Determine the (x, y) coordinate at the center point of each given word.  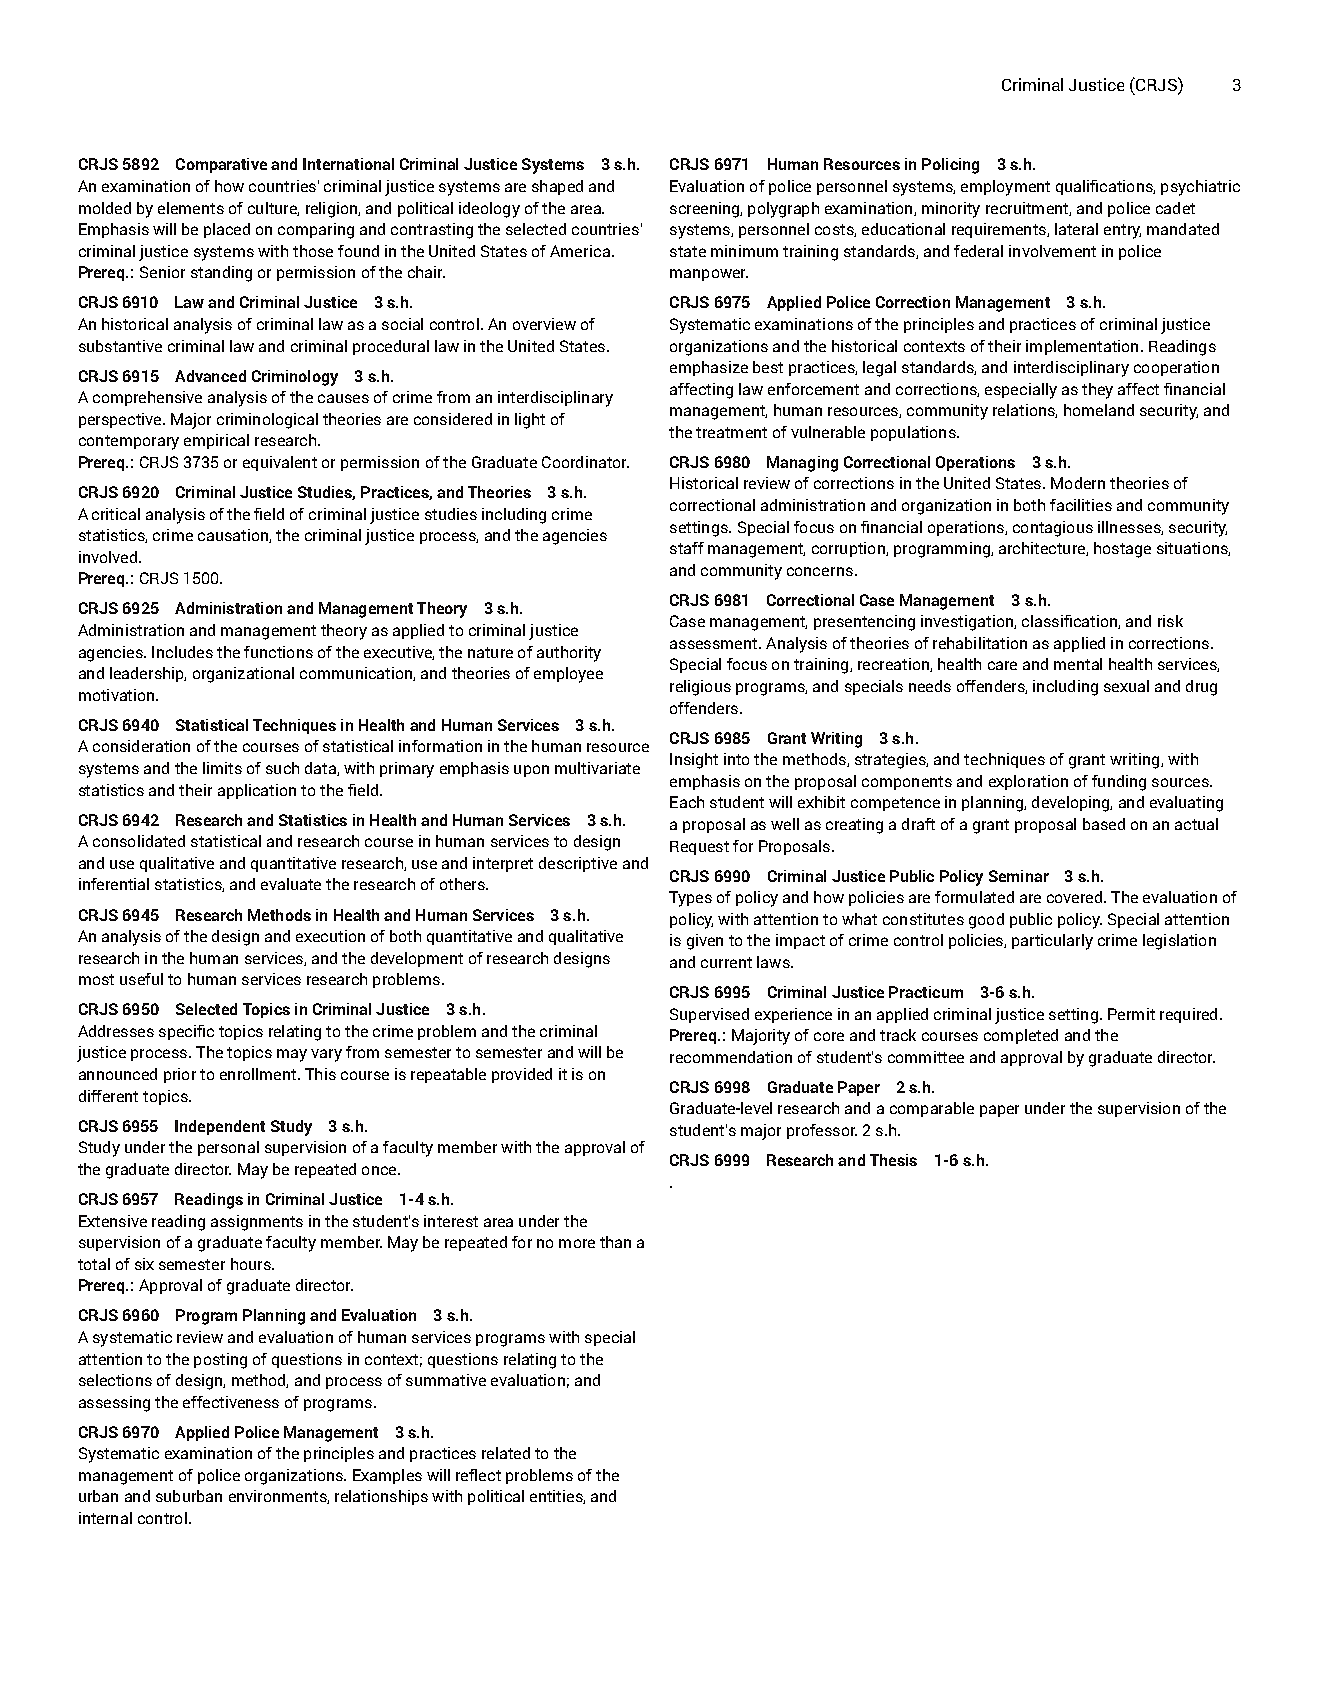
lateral (1076, 229)
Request (699, 848)
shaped (557, 187)
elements (191, 208)
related (506, 1453)
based (1104, 824)
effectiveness (231, 1402)
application (257, 791)
